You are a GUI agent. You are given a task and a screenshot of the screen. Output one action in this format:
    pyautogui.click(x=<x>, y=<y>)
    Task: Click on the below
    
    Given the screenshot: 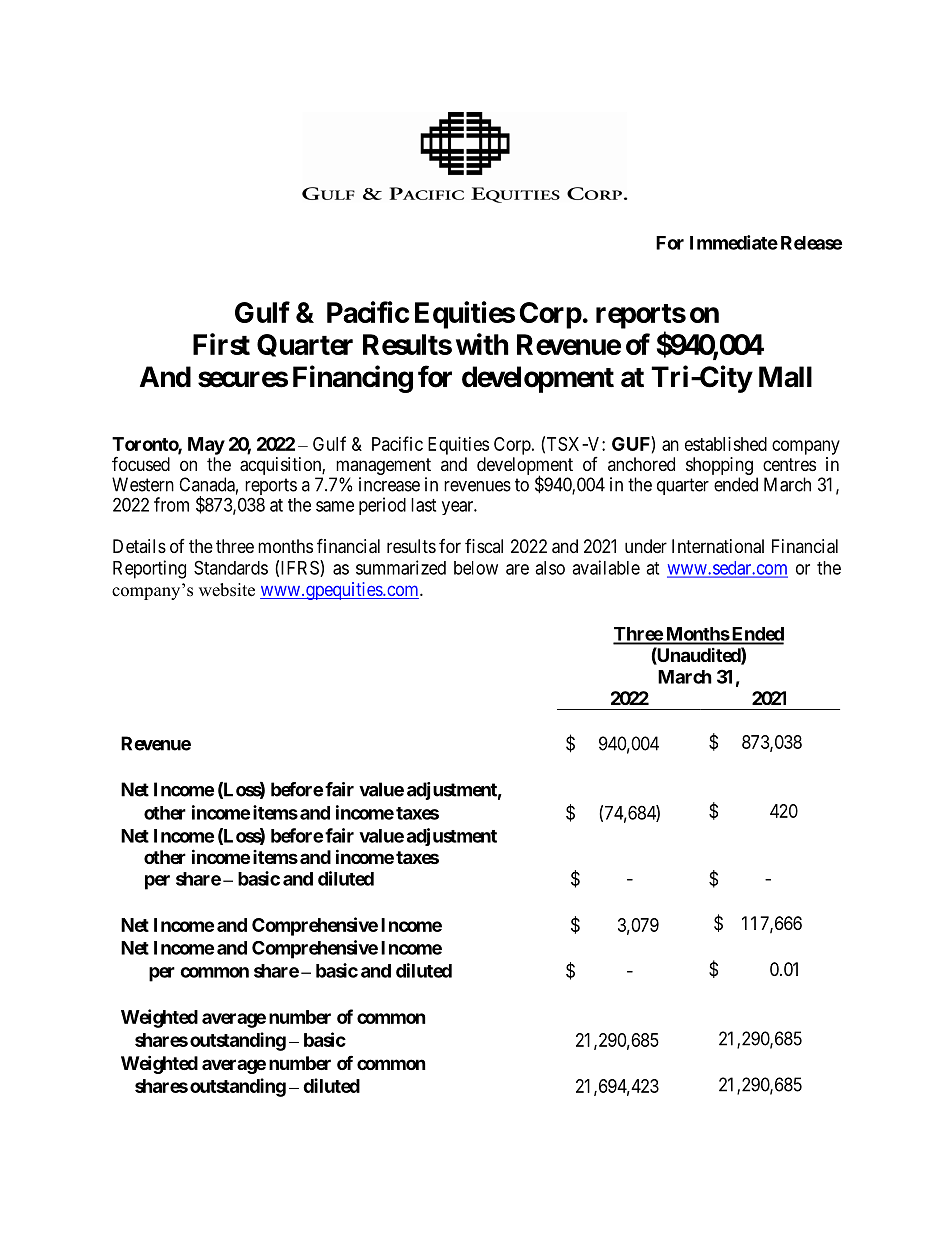 What is the action you would take?
    pyautogui.click(x=476, y=568)
